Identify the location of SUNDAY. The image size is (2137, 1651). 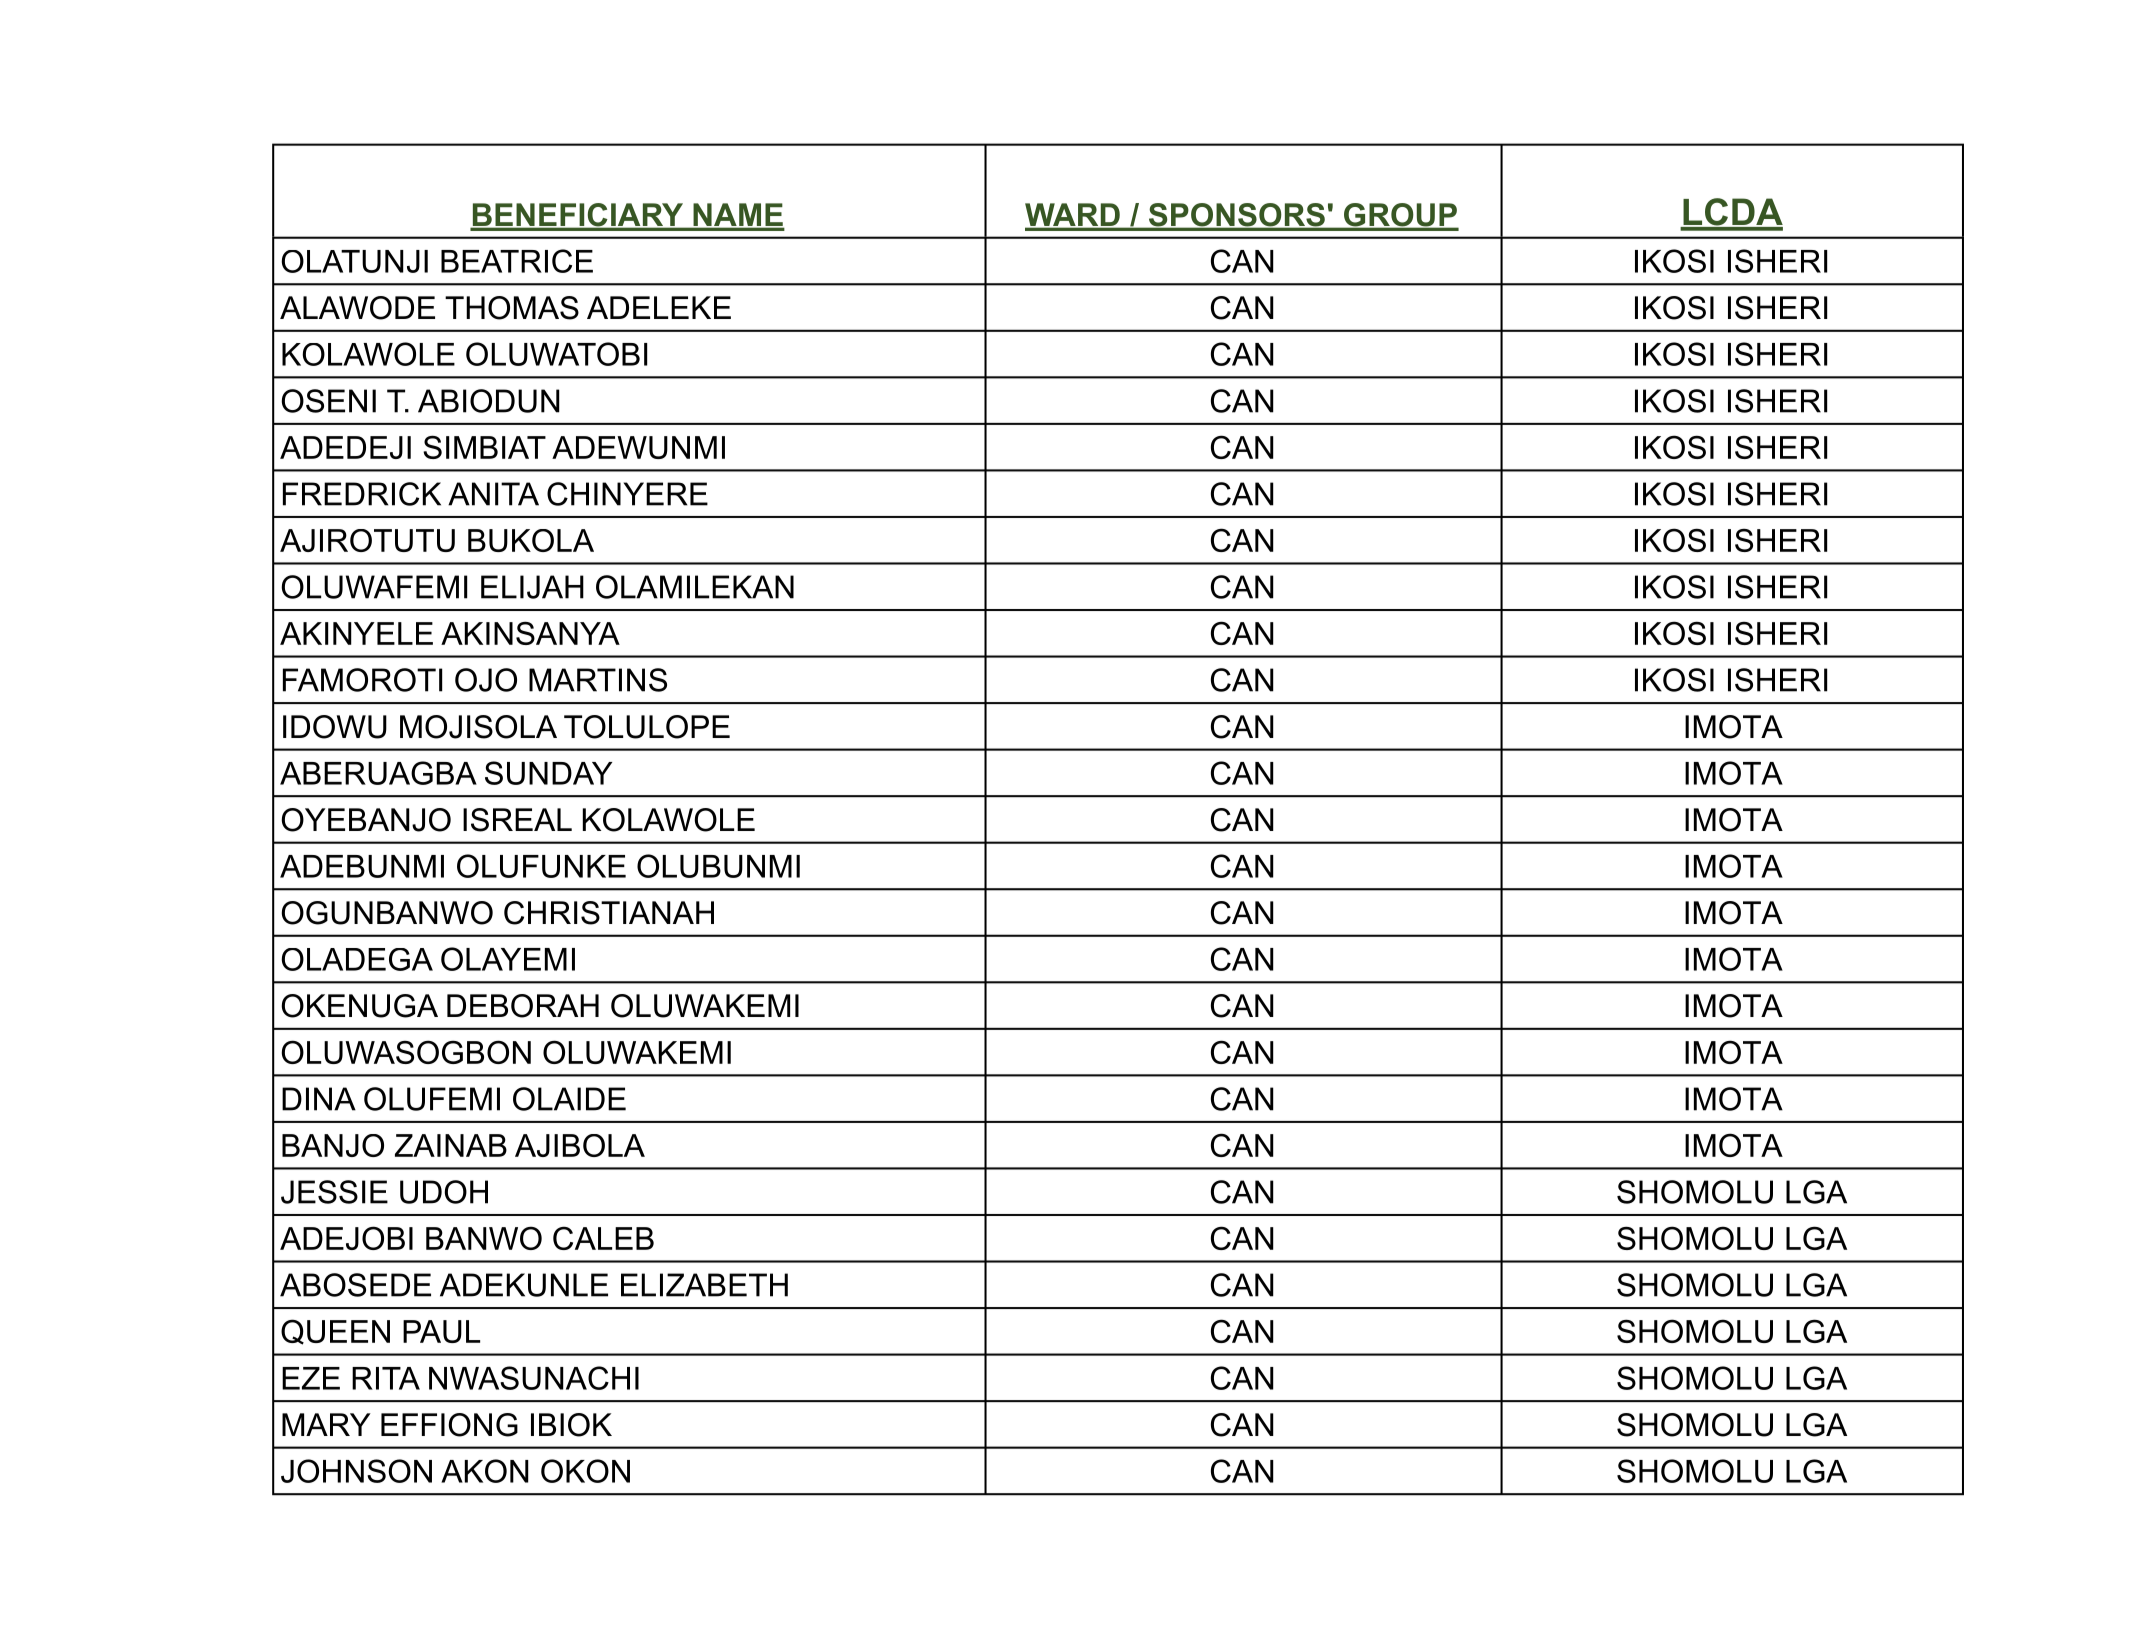
(548, 773).
